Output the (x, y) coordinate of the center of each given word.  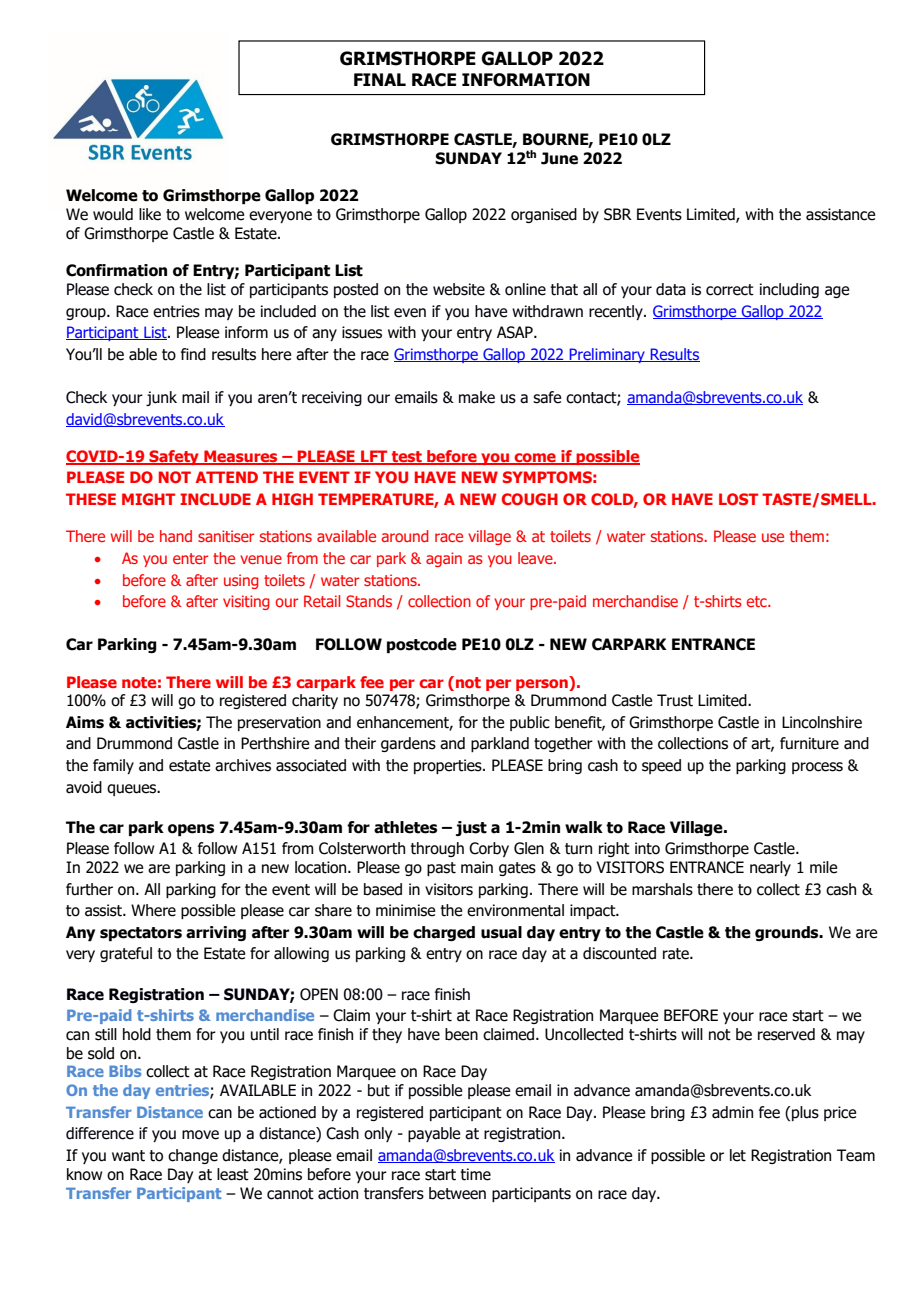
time (475, 1174)
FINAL (380, 79)
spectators (141, 934)
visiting (246, 602)
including (789, 290)
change (193, 1156)
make (477, 397)
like (150, 214)
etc (758, 601)
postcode (422, 645)
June (559, 158)
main (477, 867)
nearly (770, 868)
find (193, 354)
